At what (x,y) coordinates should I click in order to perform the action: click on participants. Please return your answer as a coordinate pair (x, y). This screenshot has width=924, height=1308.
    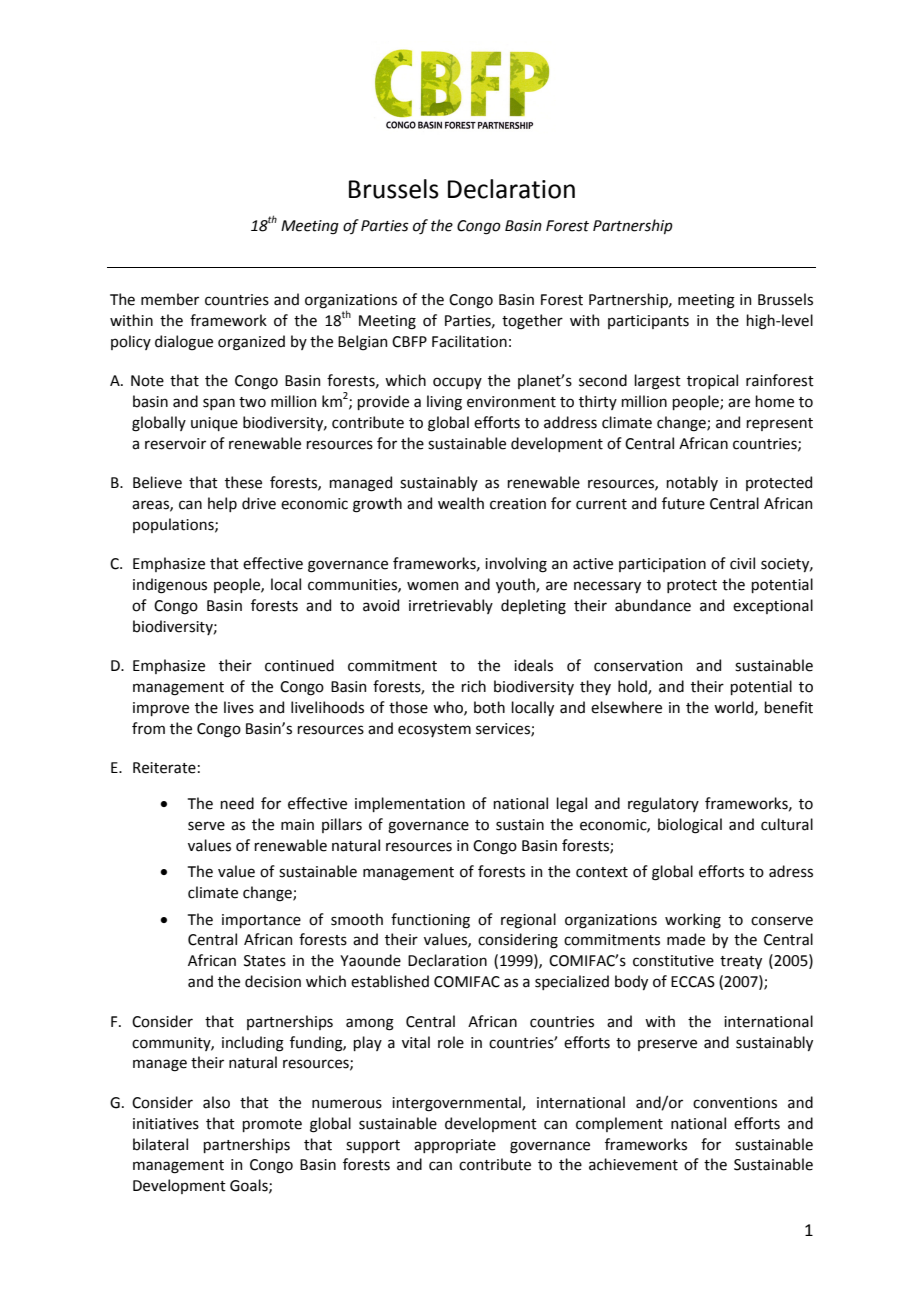
    Looking at the image, I should click on (648, 322).
